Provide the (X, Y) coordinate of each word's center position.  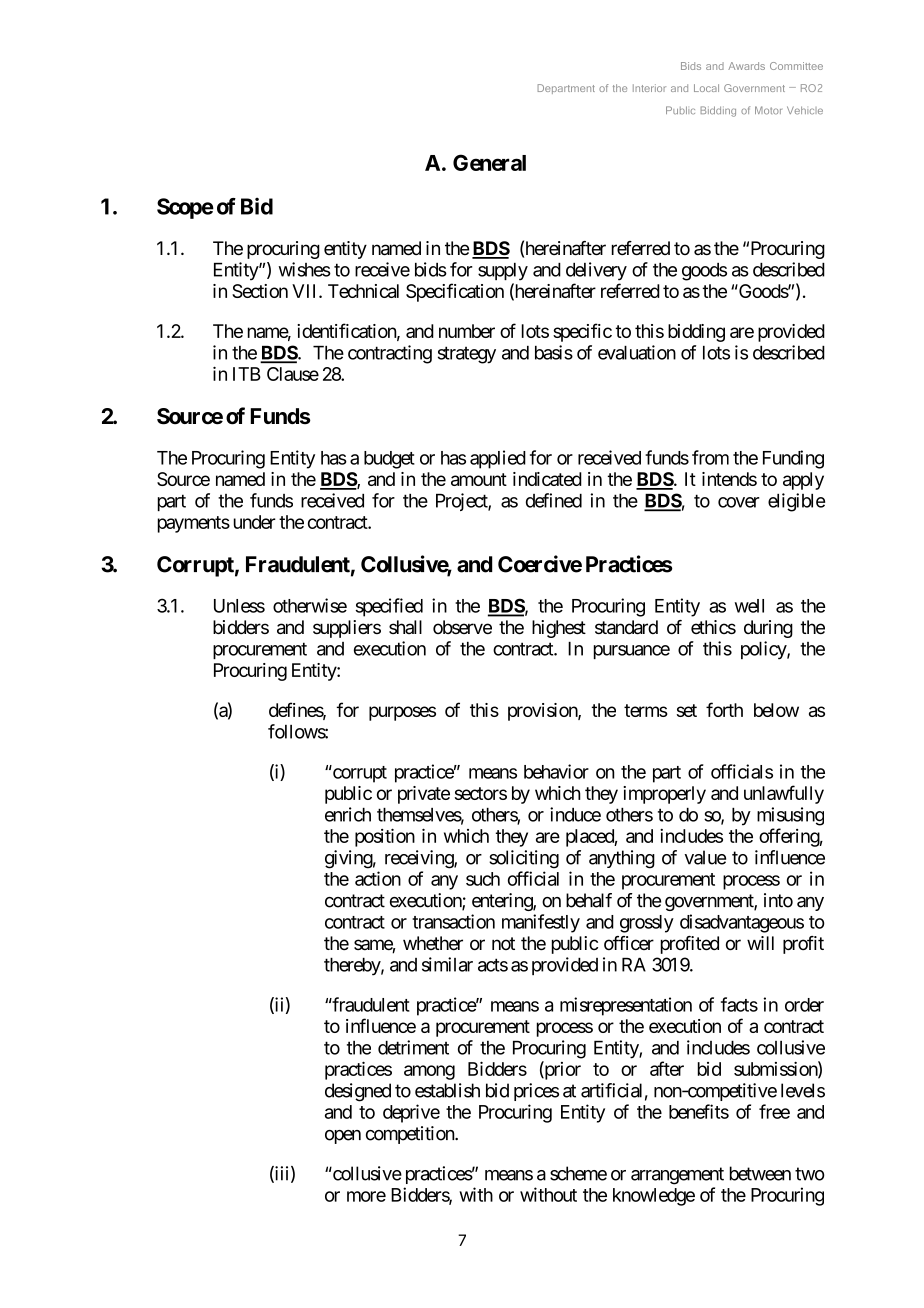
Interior (649, 88)
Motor (768, 110)
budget (389, 460)
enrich (348, 814)
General (489, 162)
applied (498, 459)
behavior (556, 771)
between (760, 1173)
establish (447, 1090)
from (710, 457)
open (343, 1137)
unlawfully (784, 794)
